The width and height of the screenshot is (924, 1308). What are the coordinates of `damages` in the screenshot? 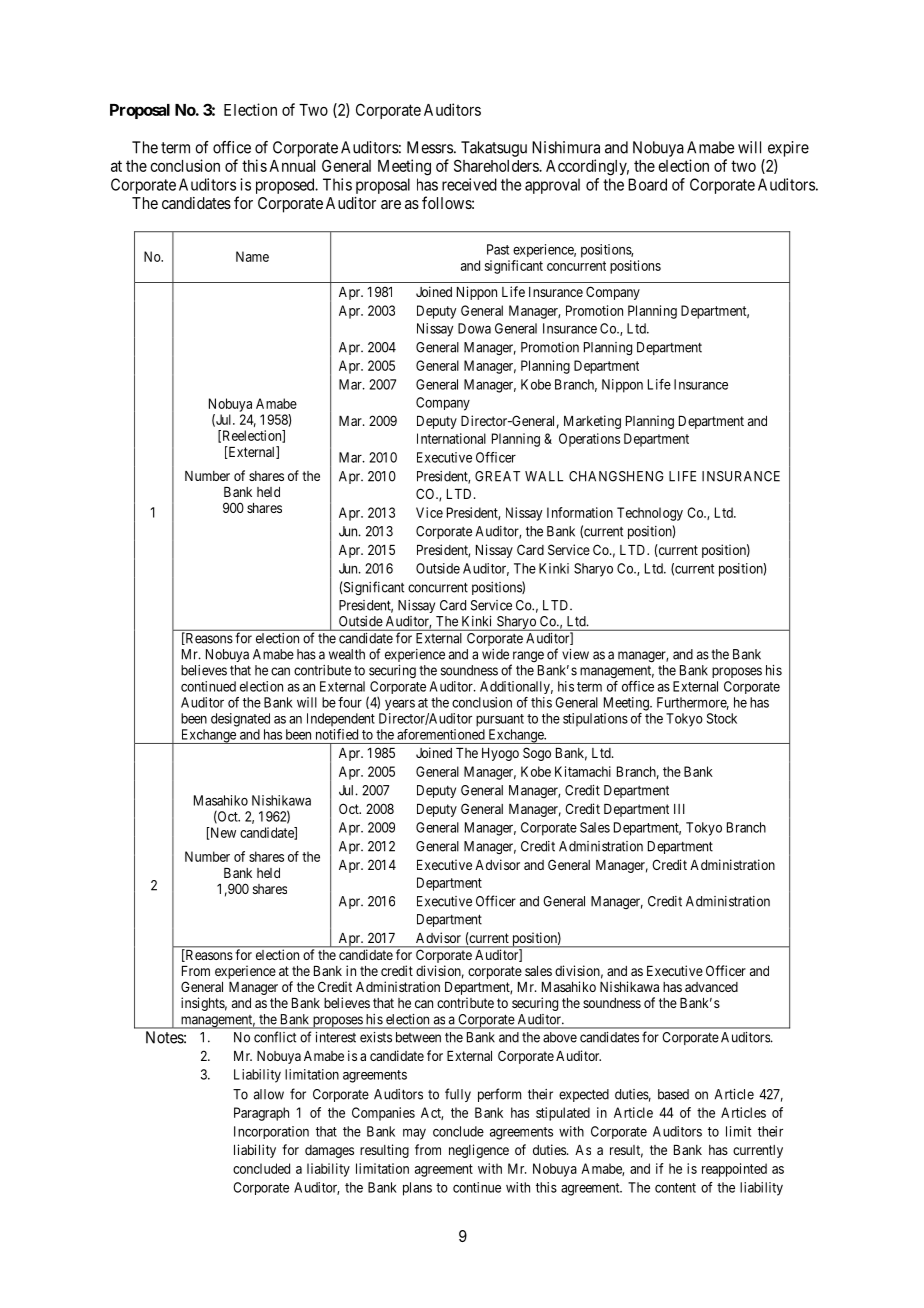 It's located at (329, 1151).
